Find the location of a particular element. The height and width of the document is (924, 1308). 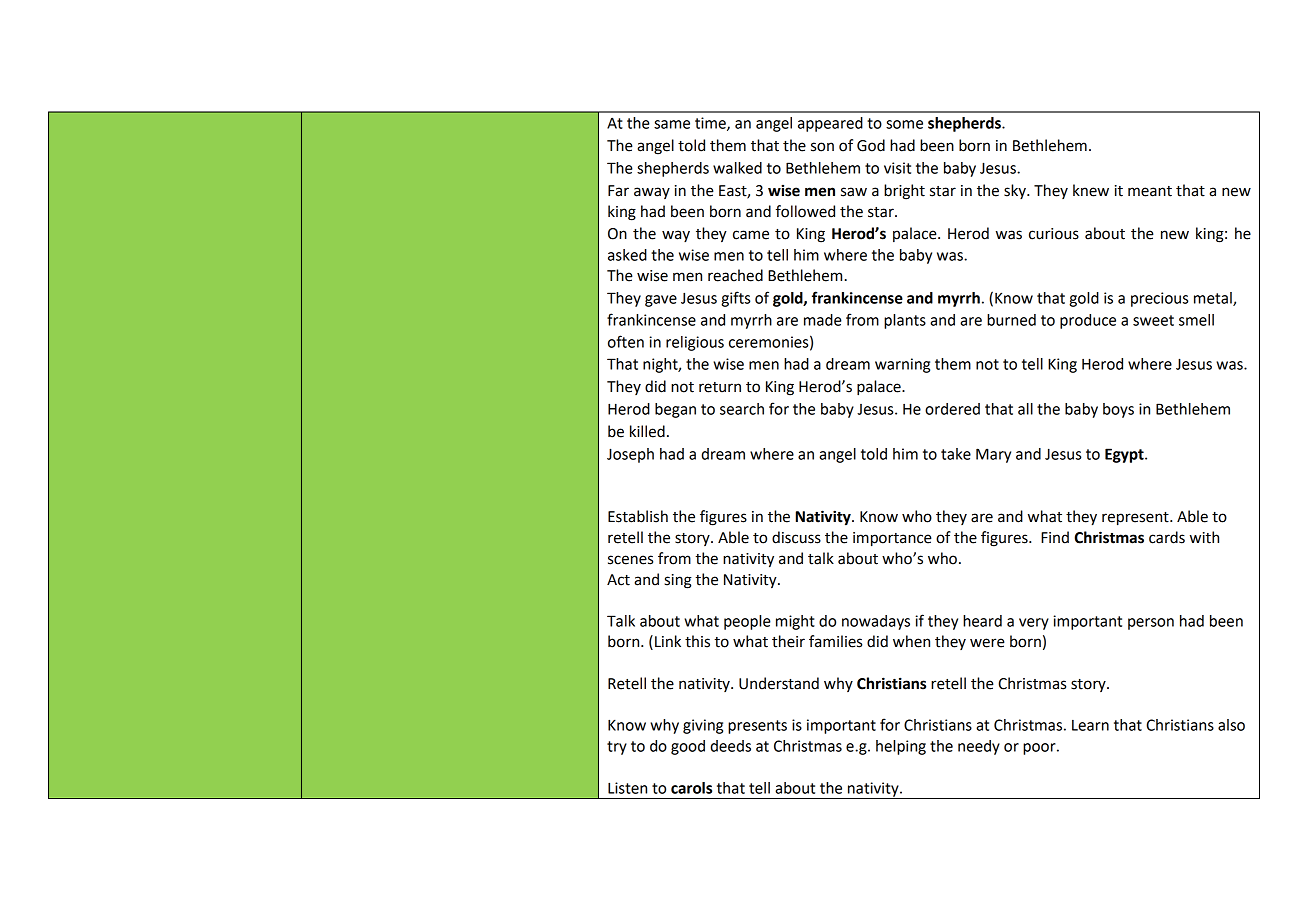

cards is located at coordinates (1167, 537).
